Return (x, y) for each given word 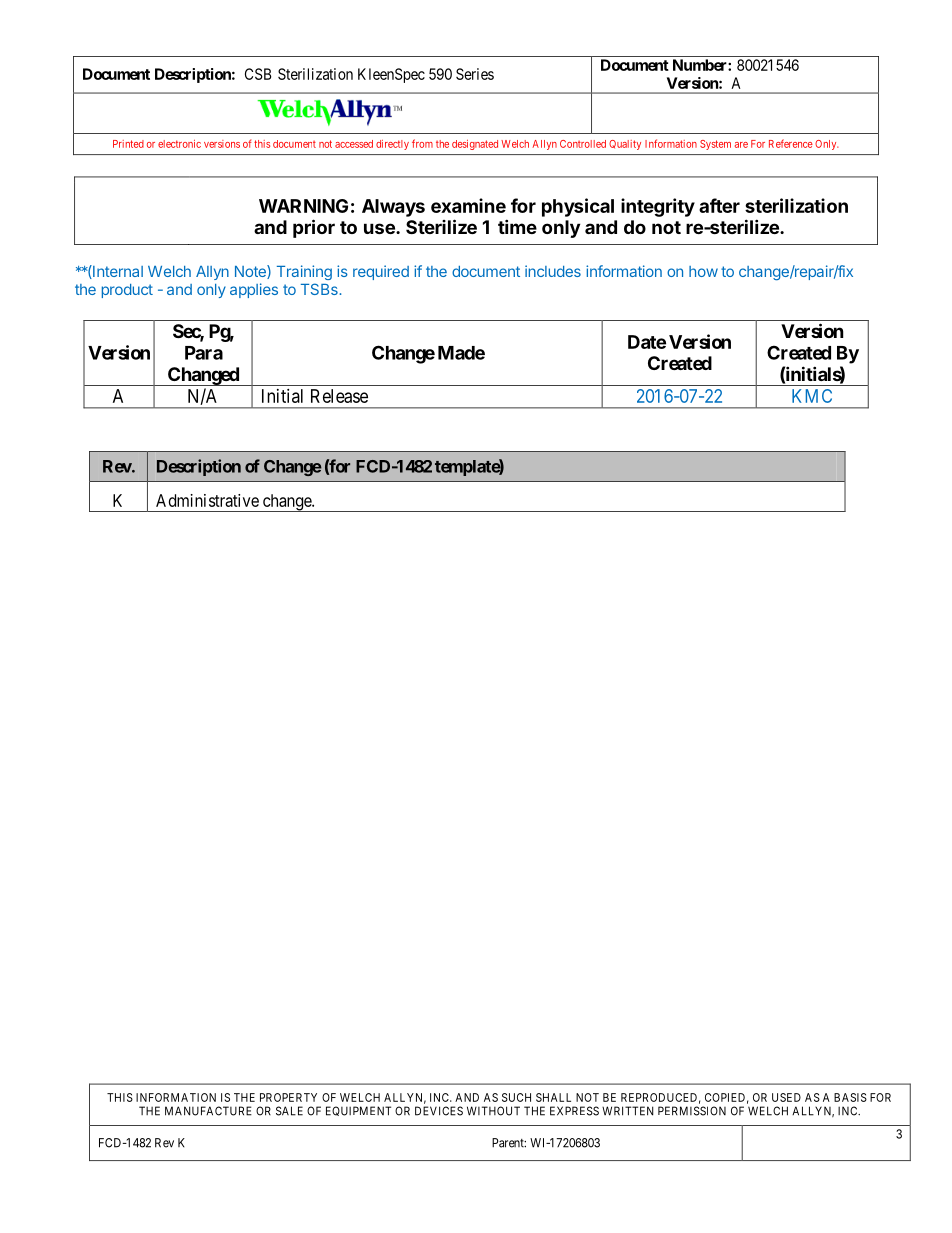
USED (786, 1097)
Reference (791, 143)
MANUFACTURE (208, 1111)
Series (475, 74)
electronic (179, 144)
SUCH (516, 1097)
